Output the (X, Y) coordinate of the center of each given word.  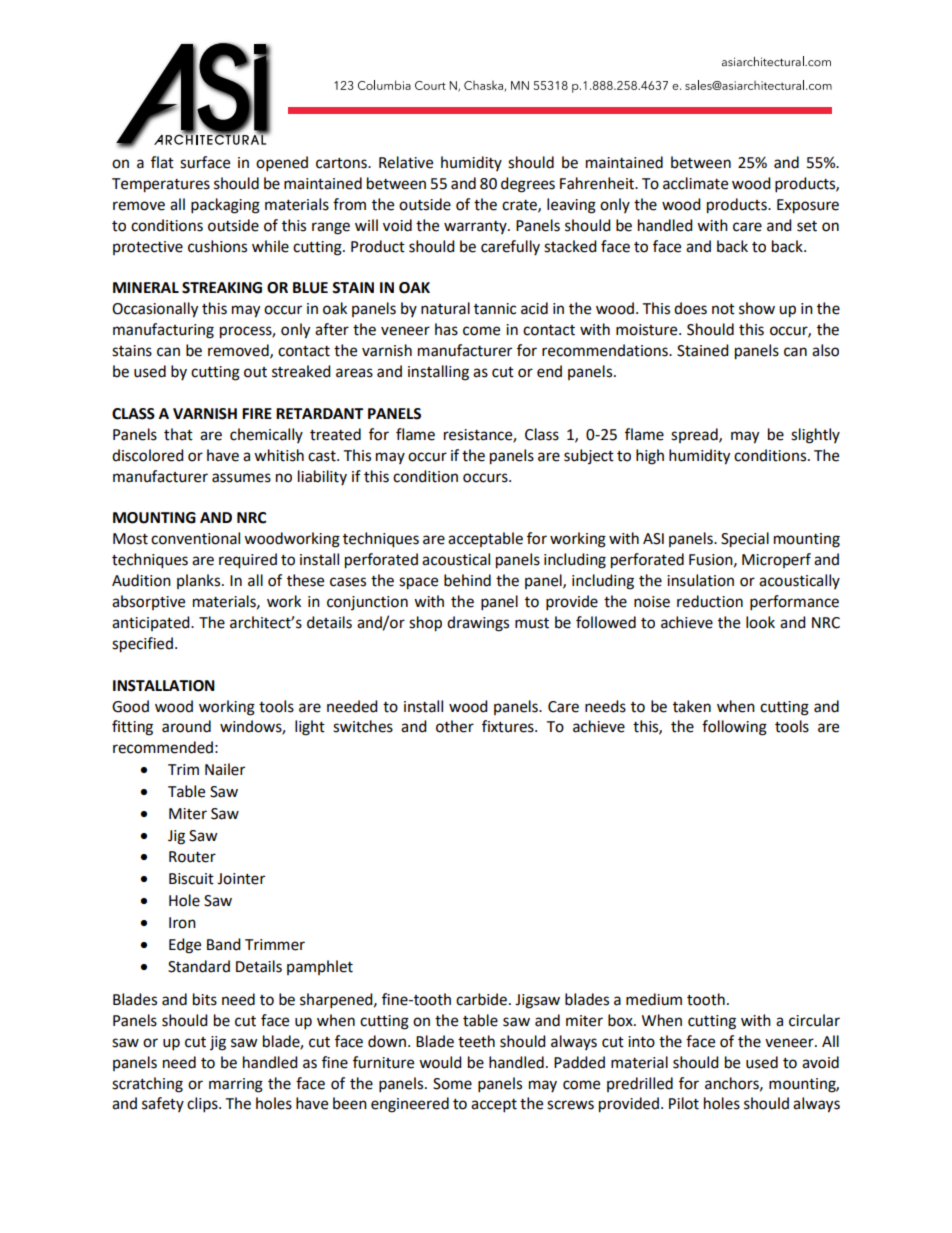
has (446, 329)
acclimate (695, 183)
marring (236, 1085)
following (734, 728)
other (455, 726)
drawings (478, 624)
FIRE (257, 413)
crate (520, 206)
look (760, 622)
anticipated (152, 623)
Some (452, 1084)
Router (192, 857)
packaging (225, 206)
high (650, 457)
